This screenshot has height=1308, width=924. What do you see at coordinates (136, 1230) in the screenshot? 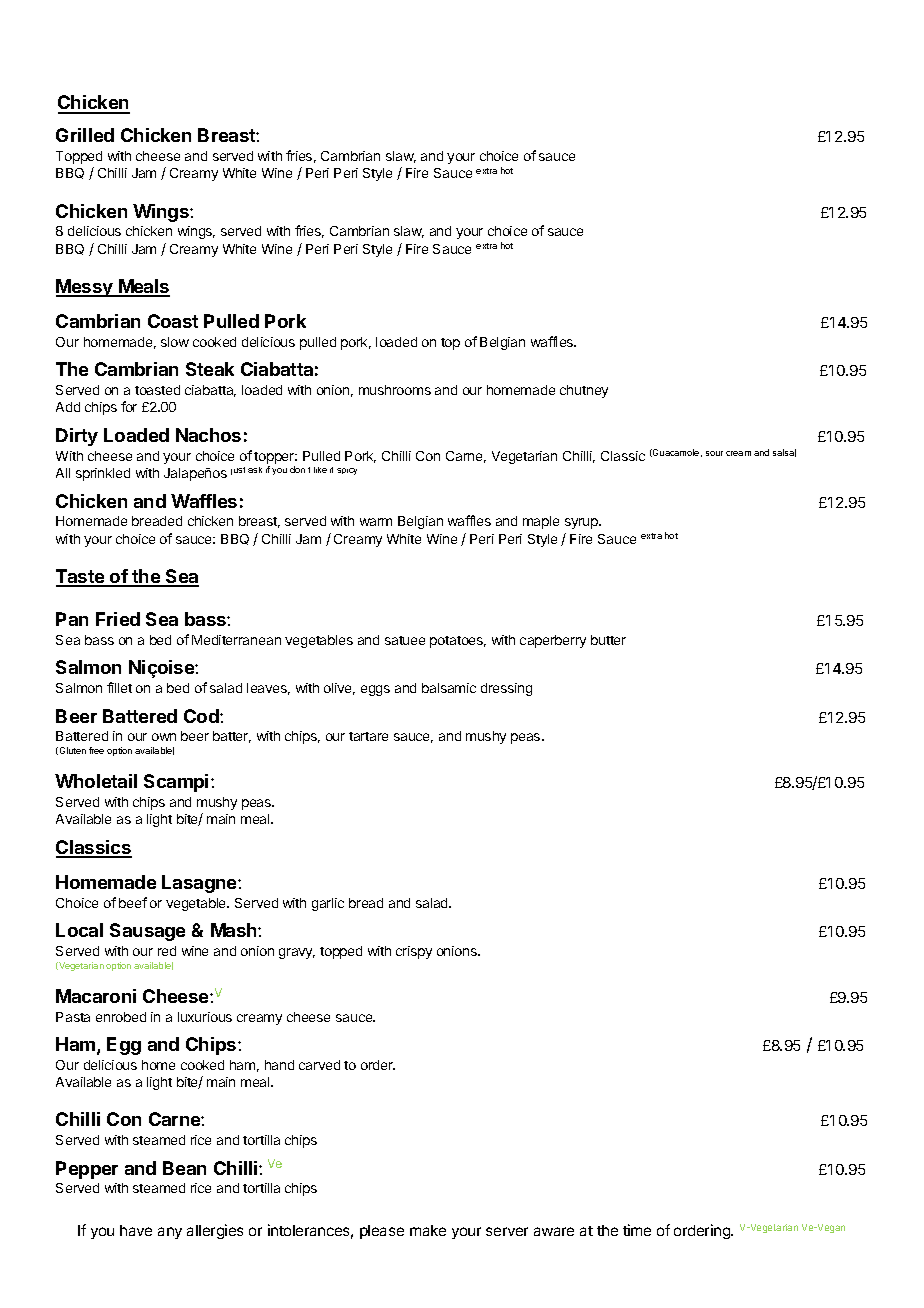
I see `have` at bounding box center [136, 1230].
